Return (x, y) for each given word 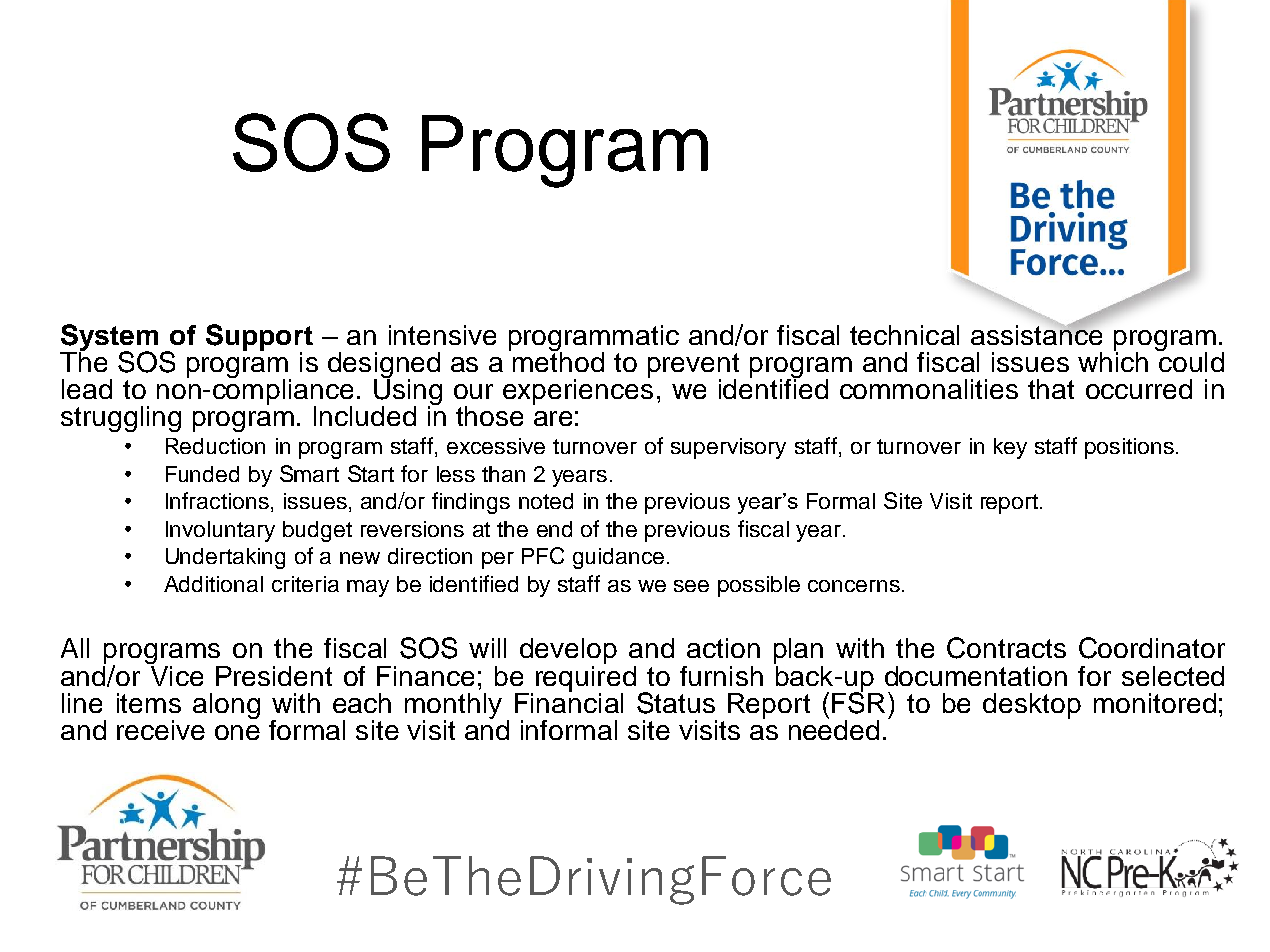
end (554, 529)
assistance (1036, 333)
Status (676, 703)
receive (161, 730)
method (558, 360)
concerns (854, 586)
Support (259, 338)
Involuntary (220, 531)
